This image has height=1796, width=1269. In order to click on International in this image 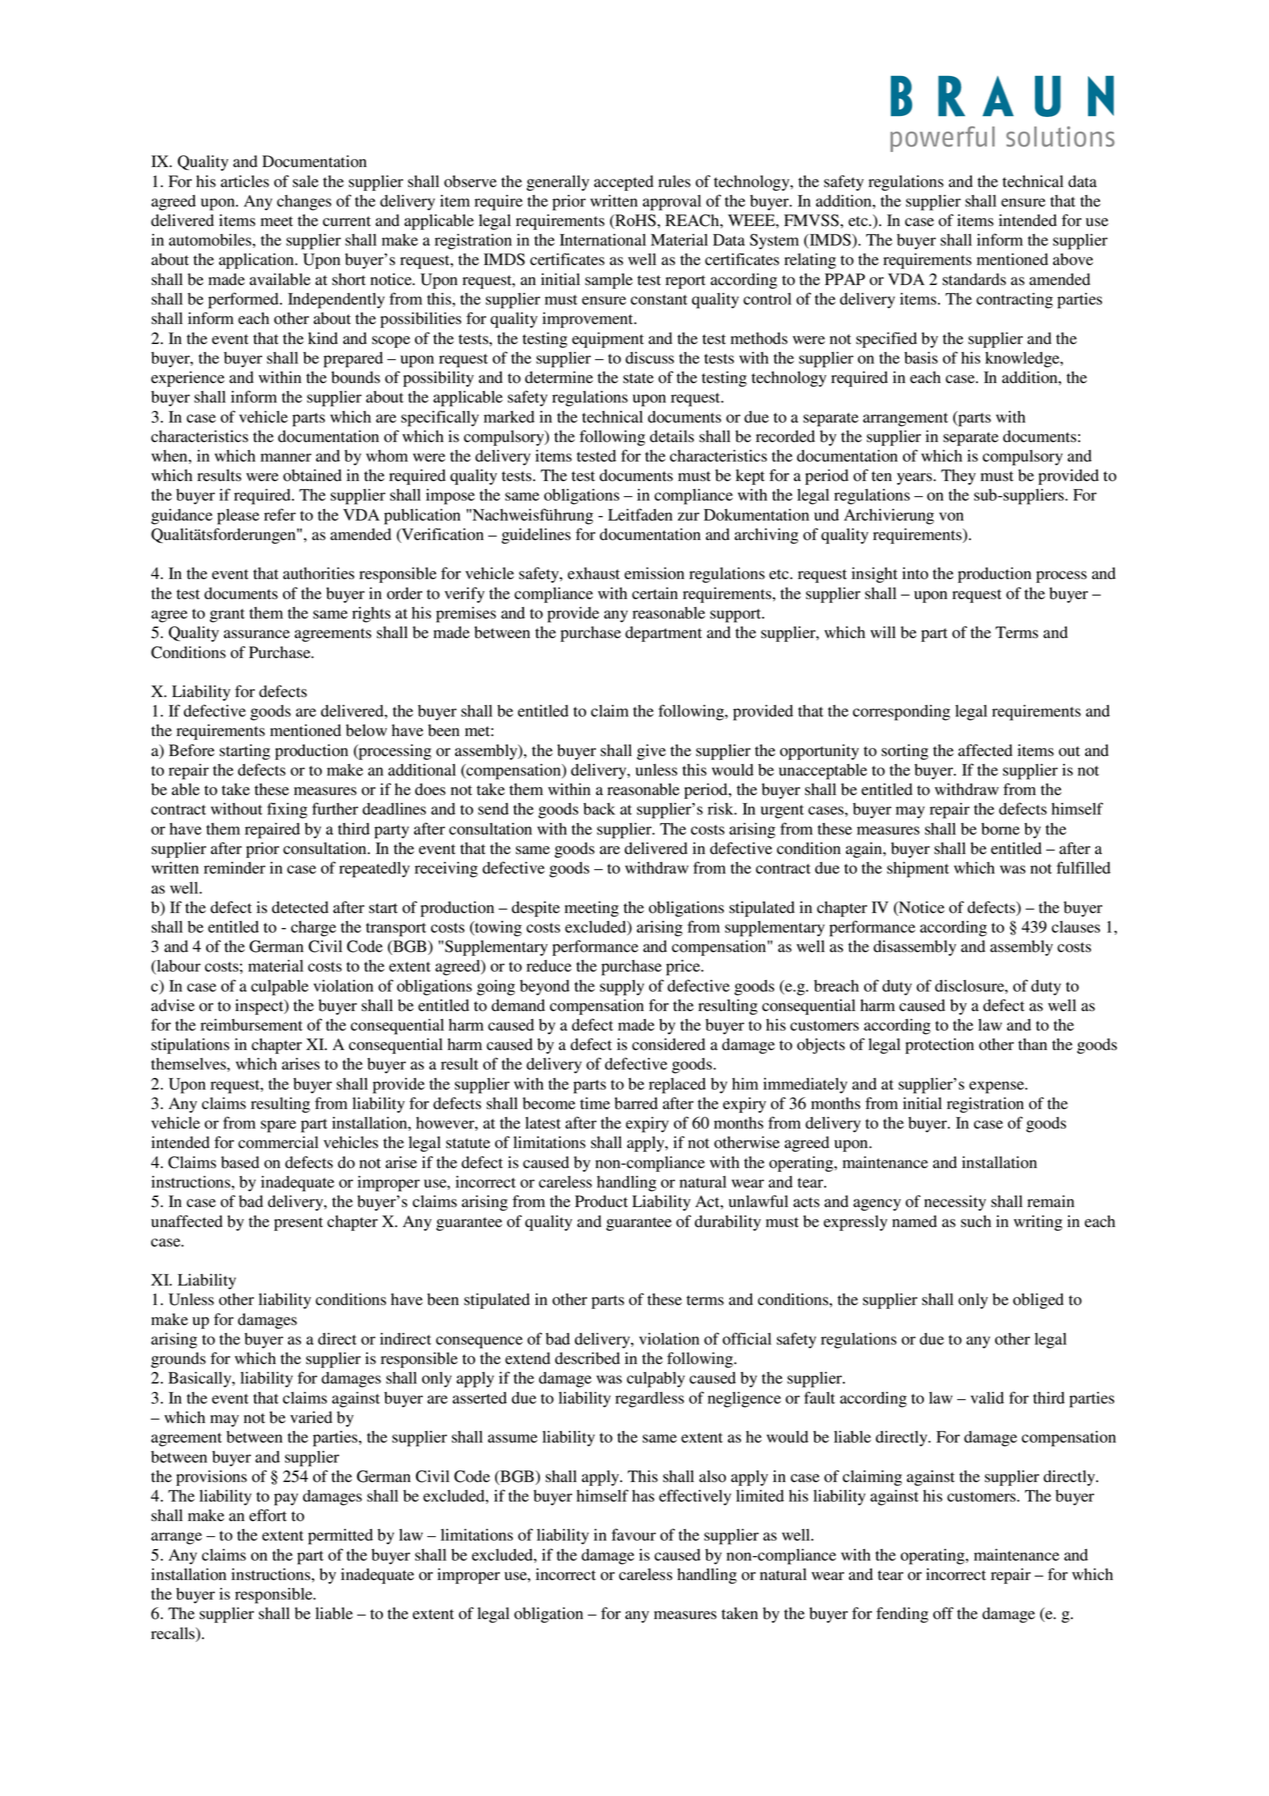, I will do `click(603, 240)`.
